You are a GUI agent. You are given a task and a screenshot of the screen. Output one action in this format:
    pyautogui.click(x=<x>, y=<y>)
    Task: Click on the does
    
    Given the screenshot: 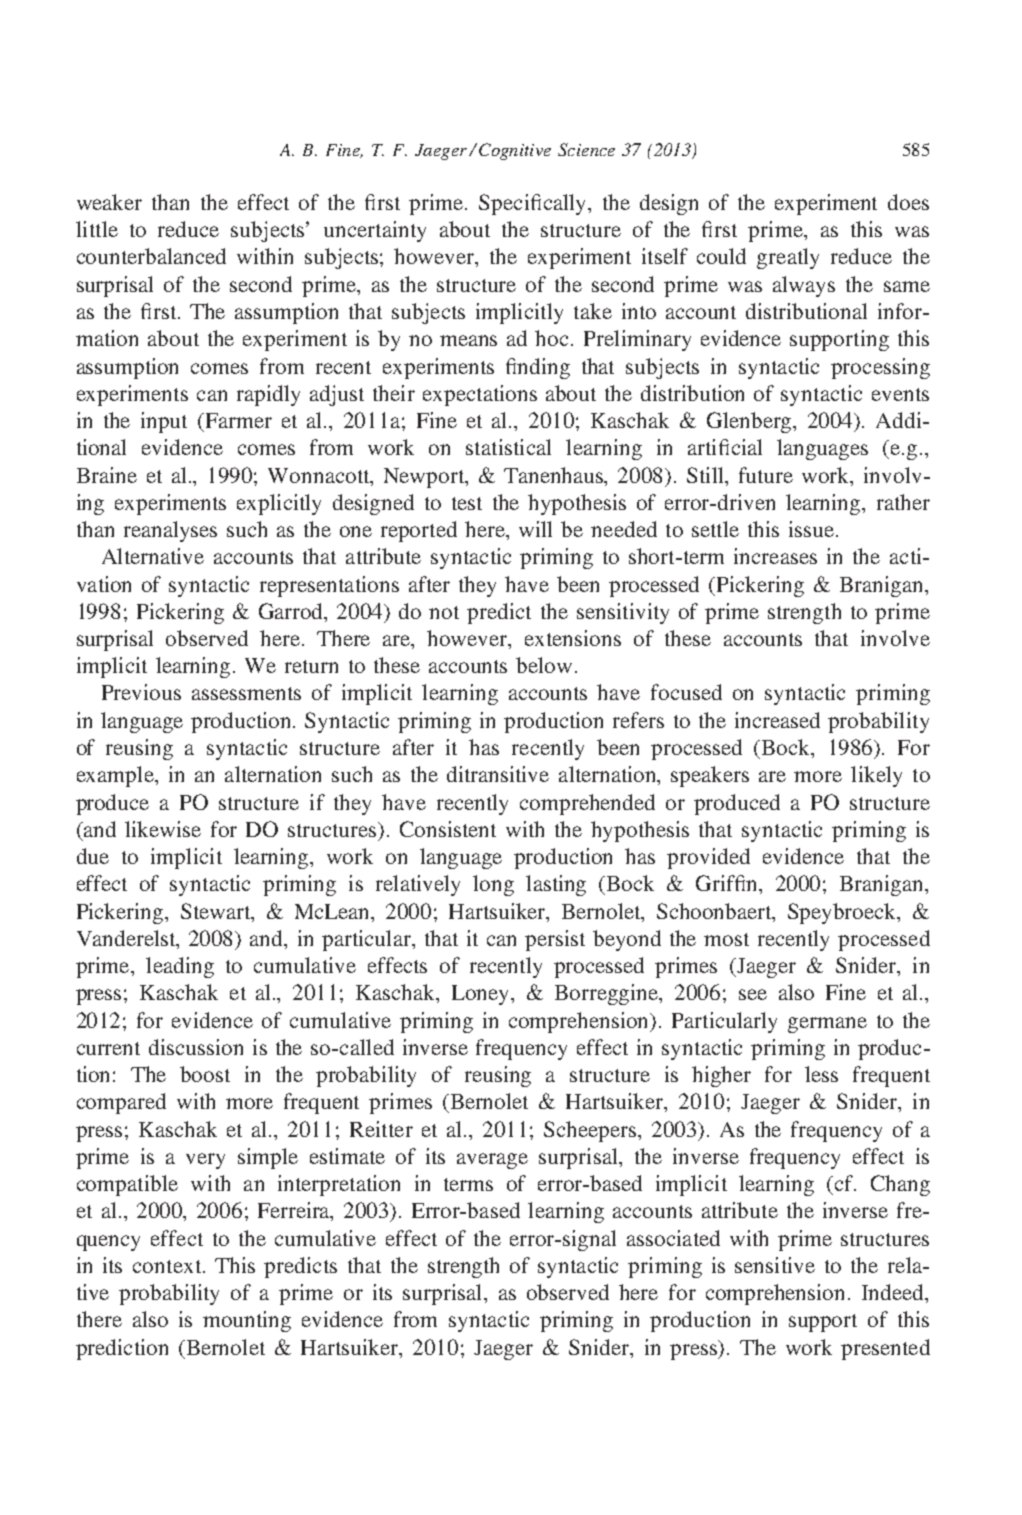 What is the action you would take?
    pyautogui.click(x=908, y=202)
